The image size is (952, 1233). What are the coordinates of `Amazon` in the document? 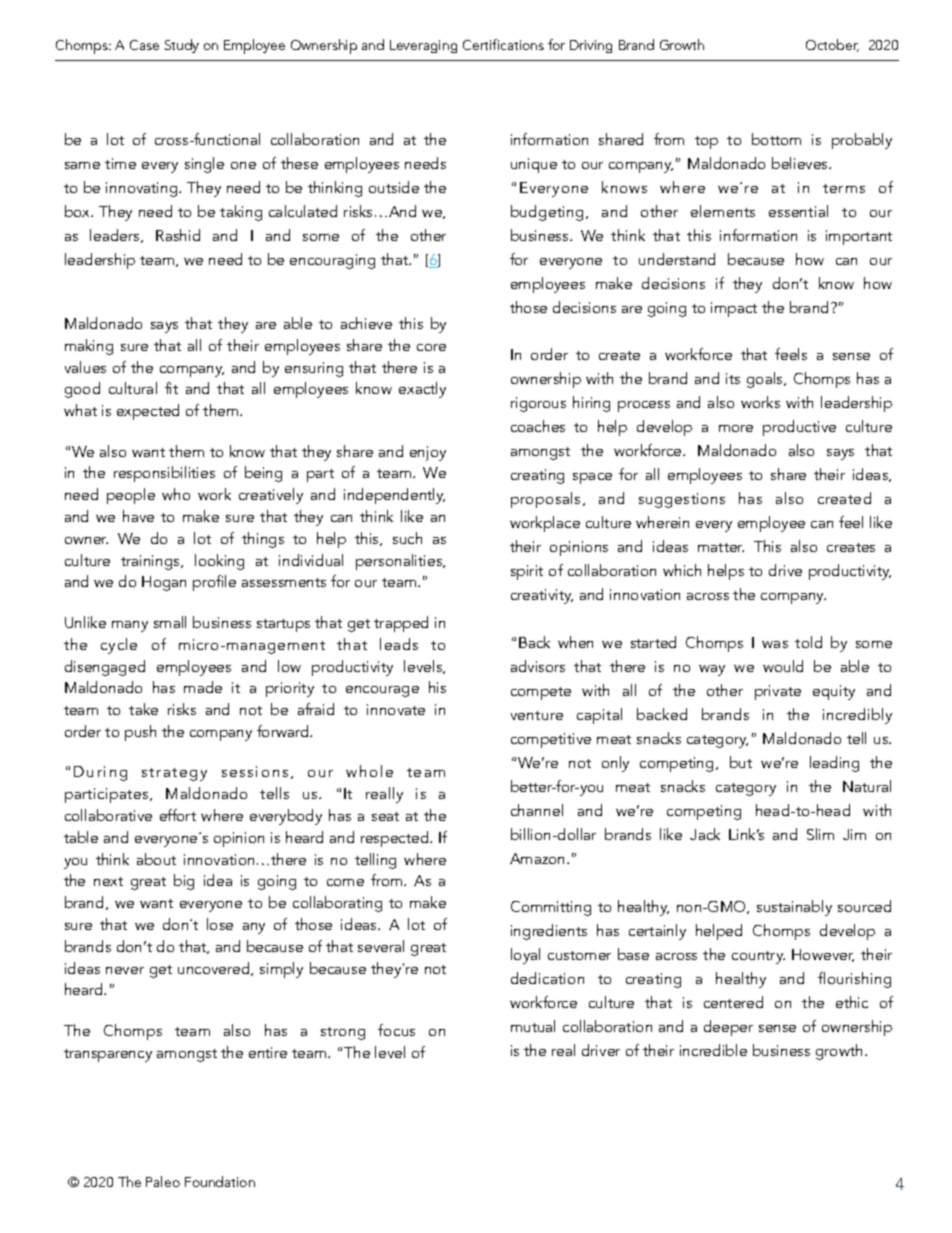 It's located at (539, 858).
